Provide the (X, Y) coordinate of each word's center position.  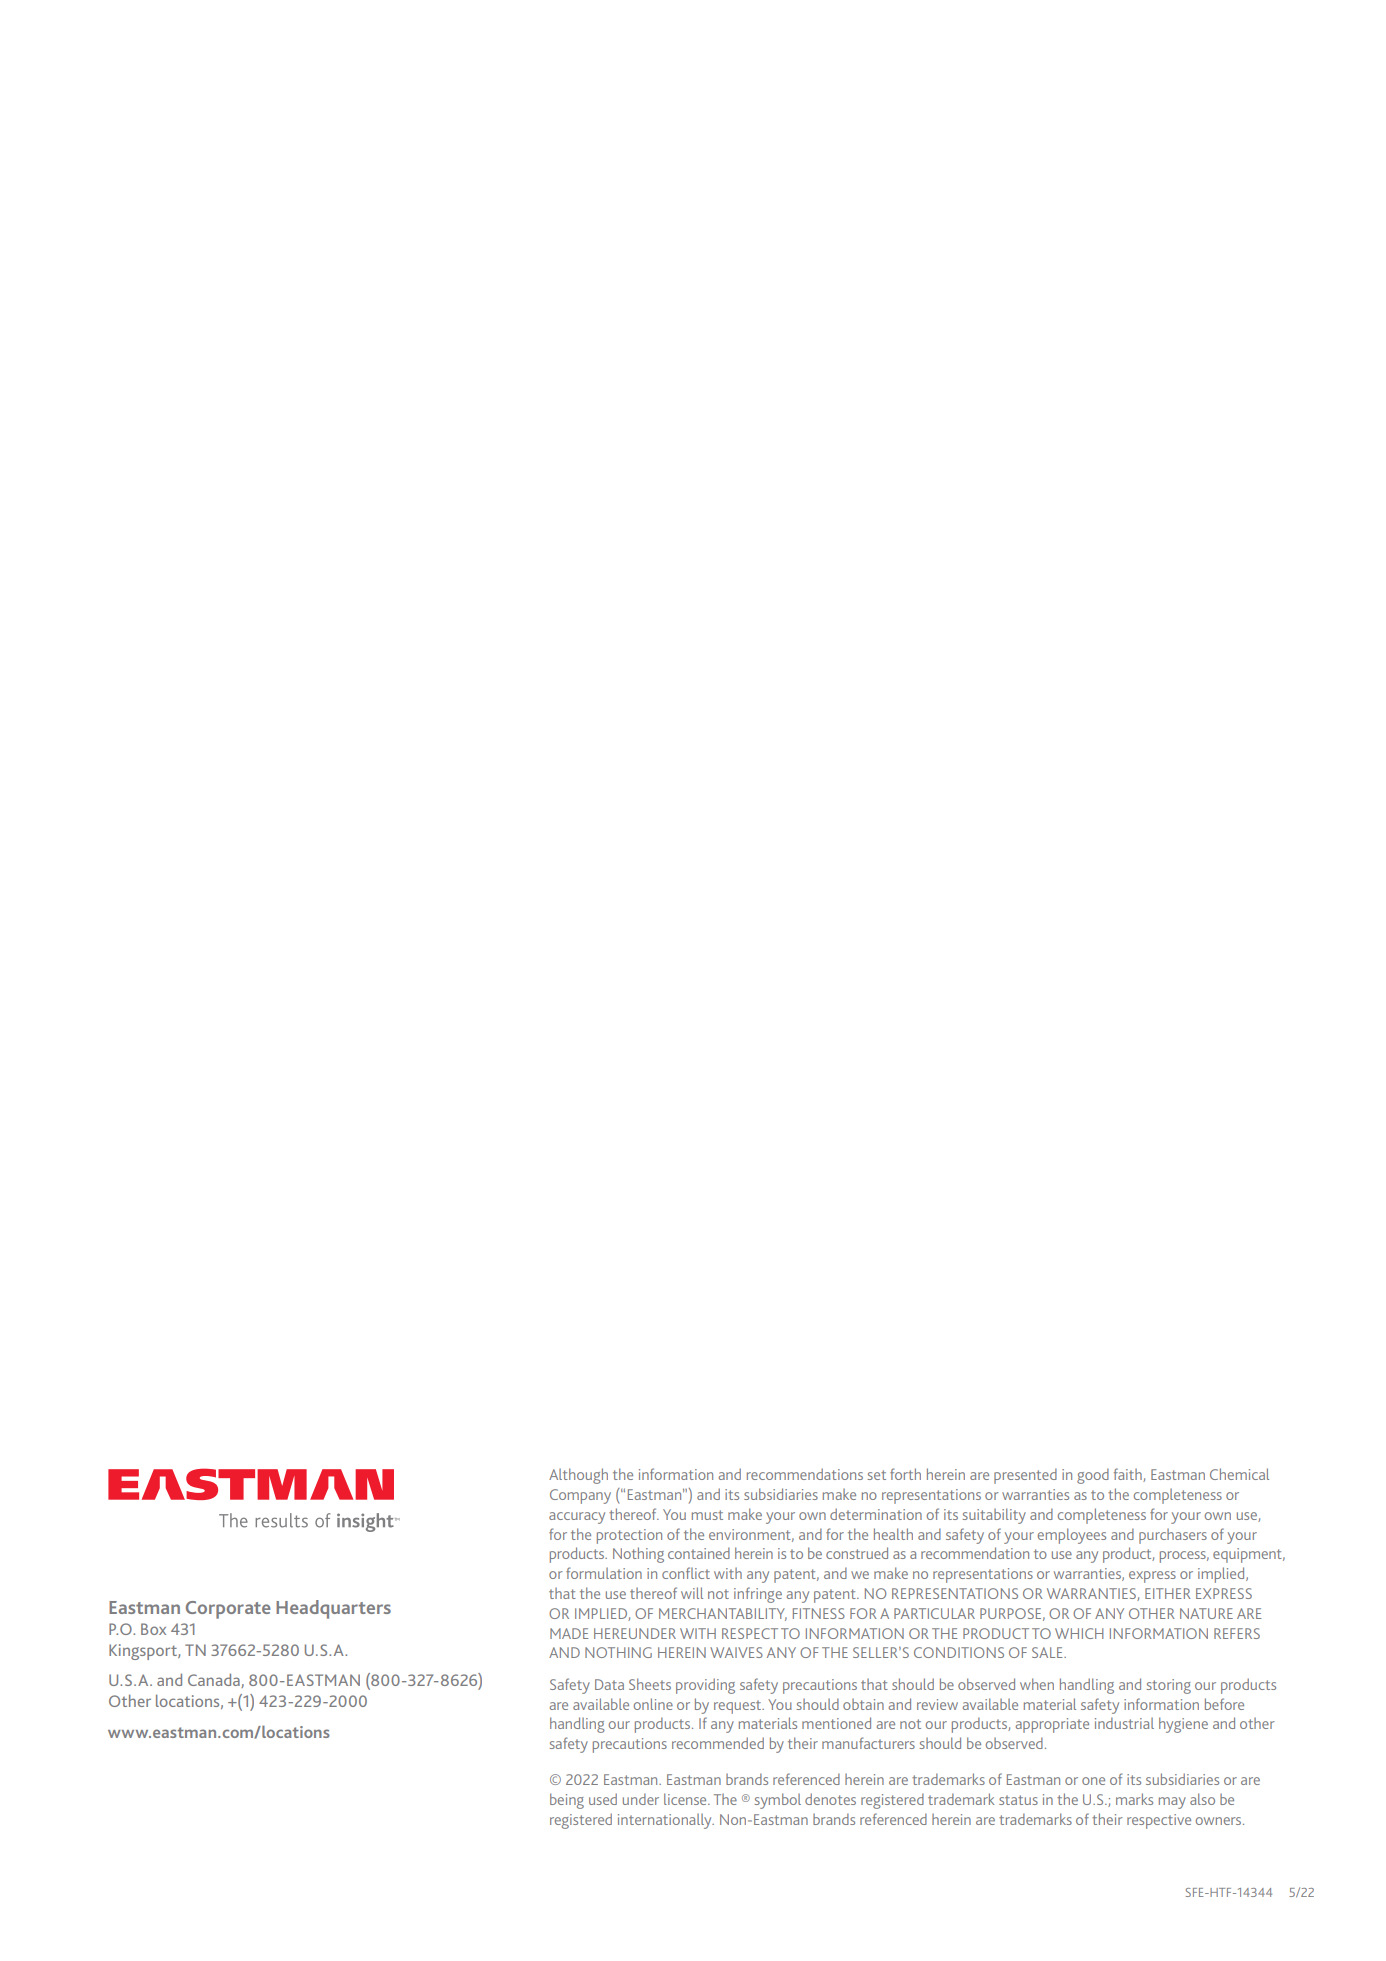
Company (580, 1496)
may (1172, 1803)
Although (578, 1476)
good (1093, 1476)
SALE (1048, 1652)
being (567, 1801)
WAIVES (736, 1652)
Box (153, 1629)
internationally (666, 1821)
